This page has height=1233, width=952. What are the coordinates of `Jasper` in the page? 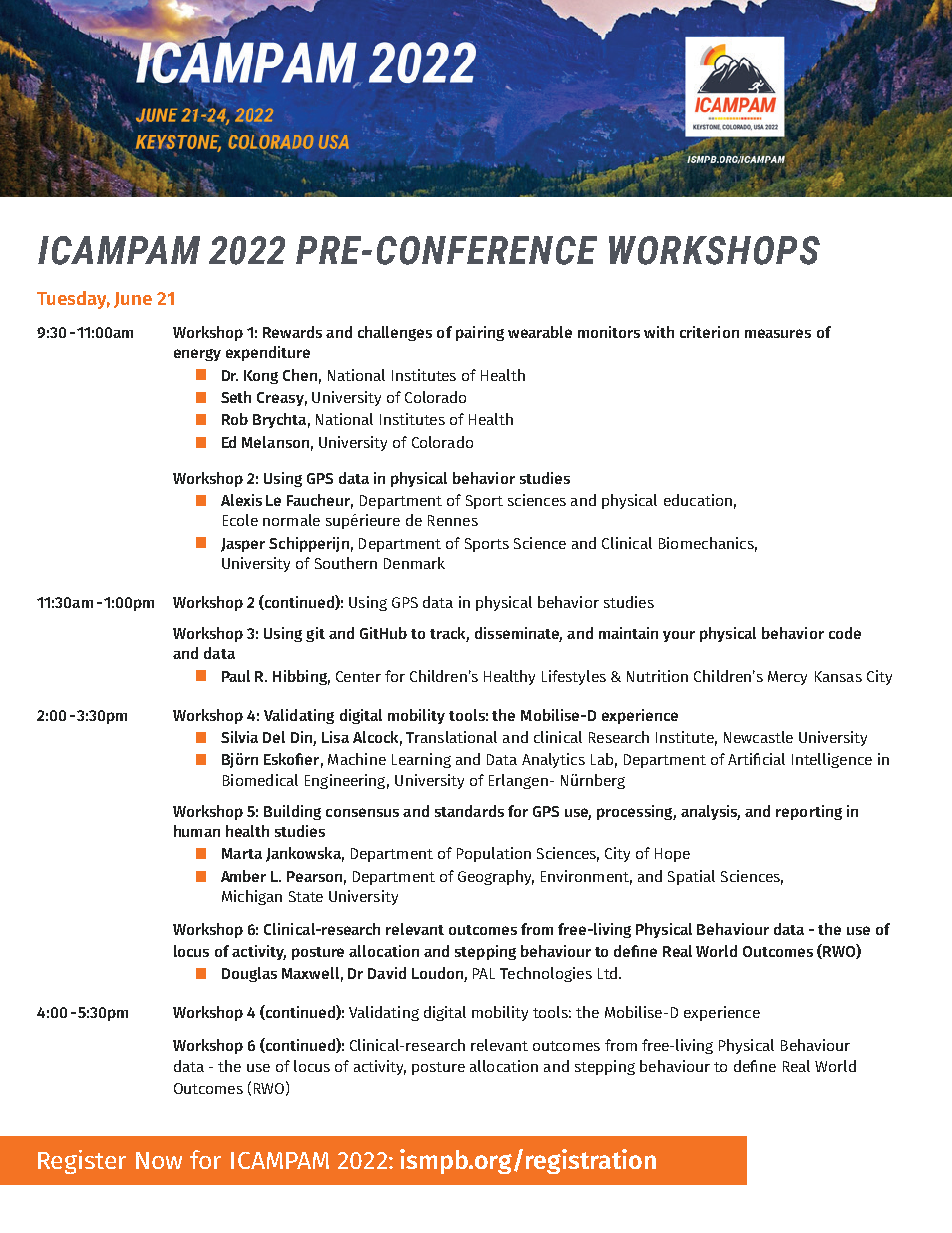 It's located at (243, 545).
